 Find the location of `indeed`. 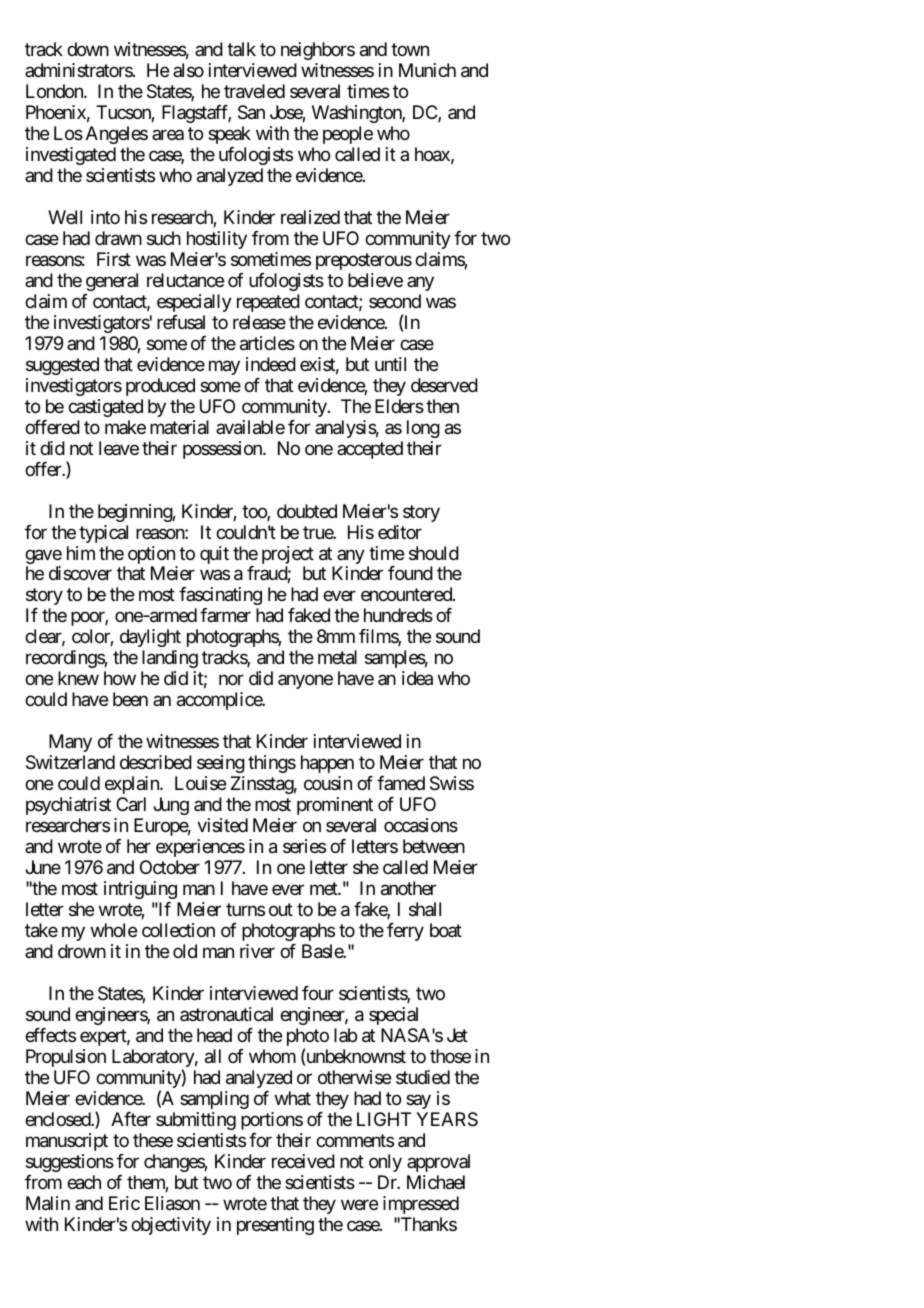

indeed is located at coordinates (271, 364).
